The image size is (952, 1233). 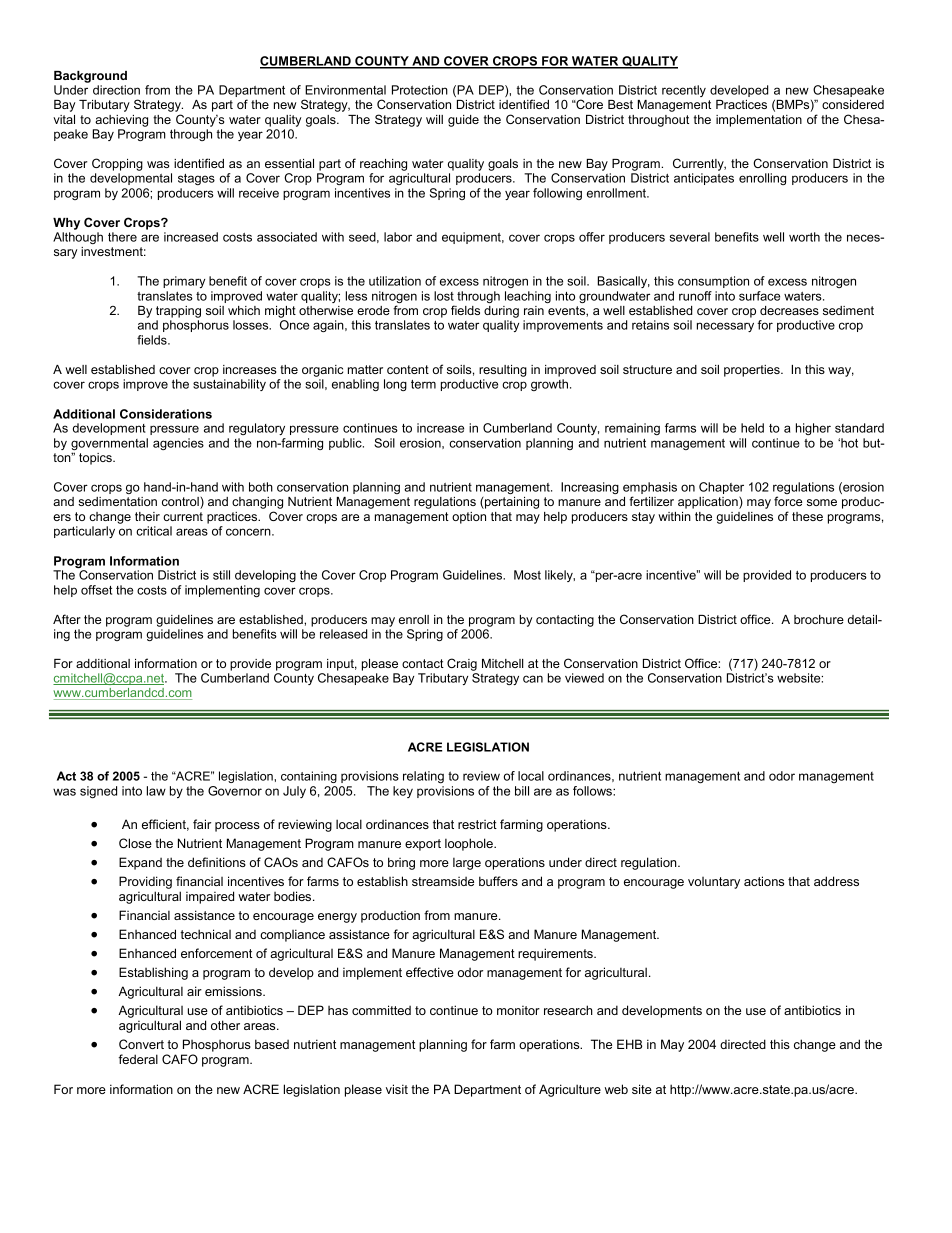 What do you see at coordinates (807, 516) in the screenshot?
I see `these` at bounding box center [807, 516].
